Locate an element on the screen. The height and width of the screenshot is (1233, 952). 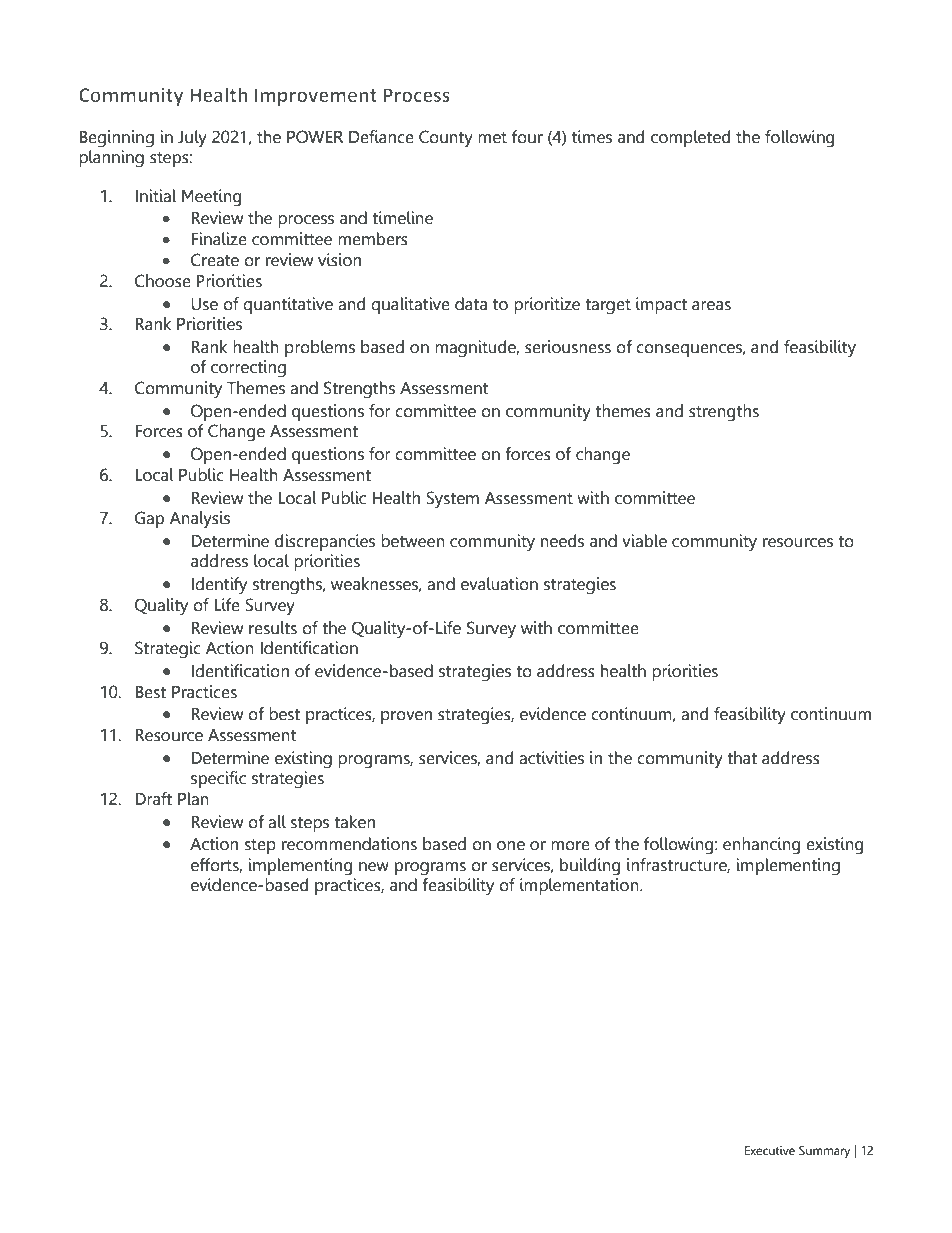
data is located at coordinates (471, 304).
